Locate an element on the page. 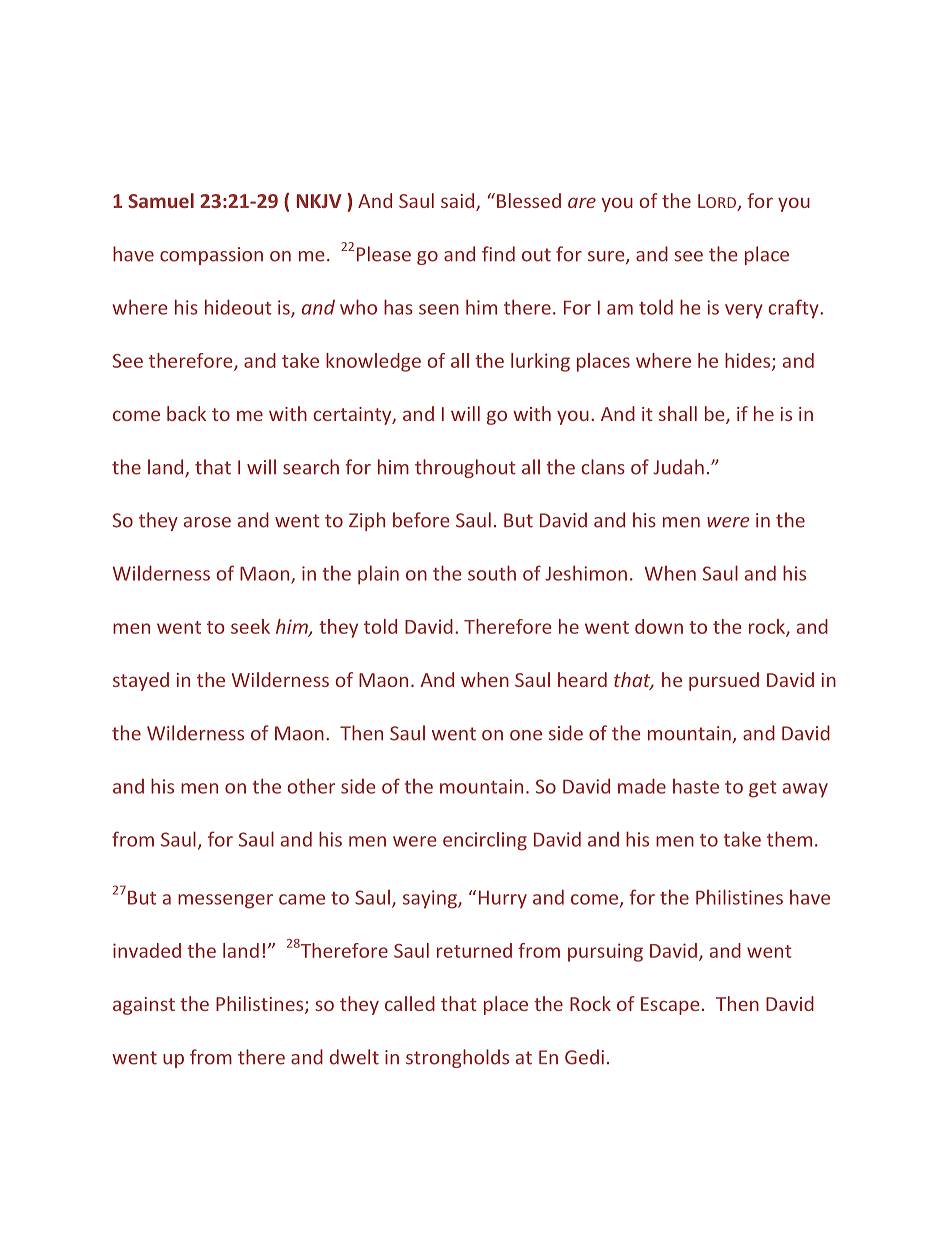 The height and width of the document is (1233, 952). compassion is located at coordinates (211, 256).
